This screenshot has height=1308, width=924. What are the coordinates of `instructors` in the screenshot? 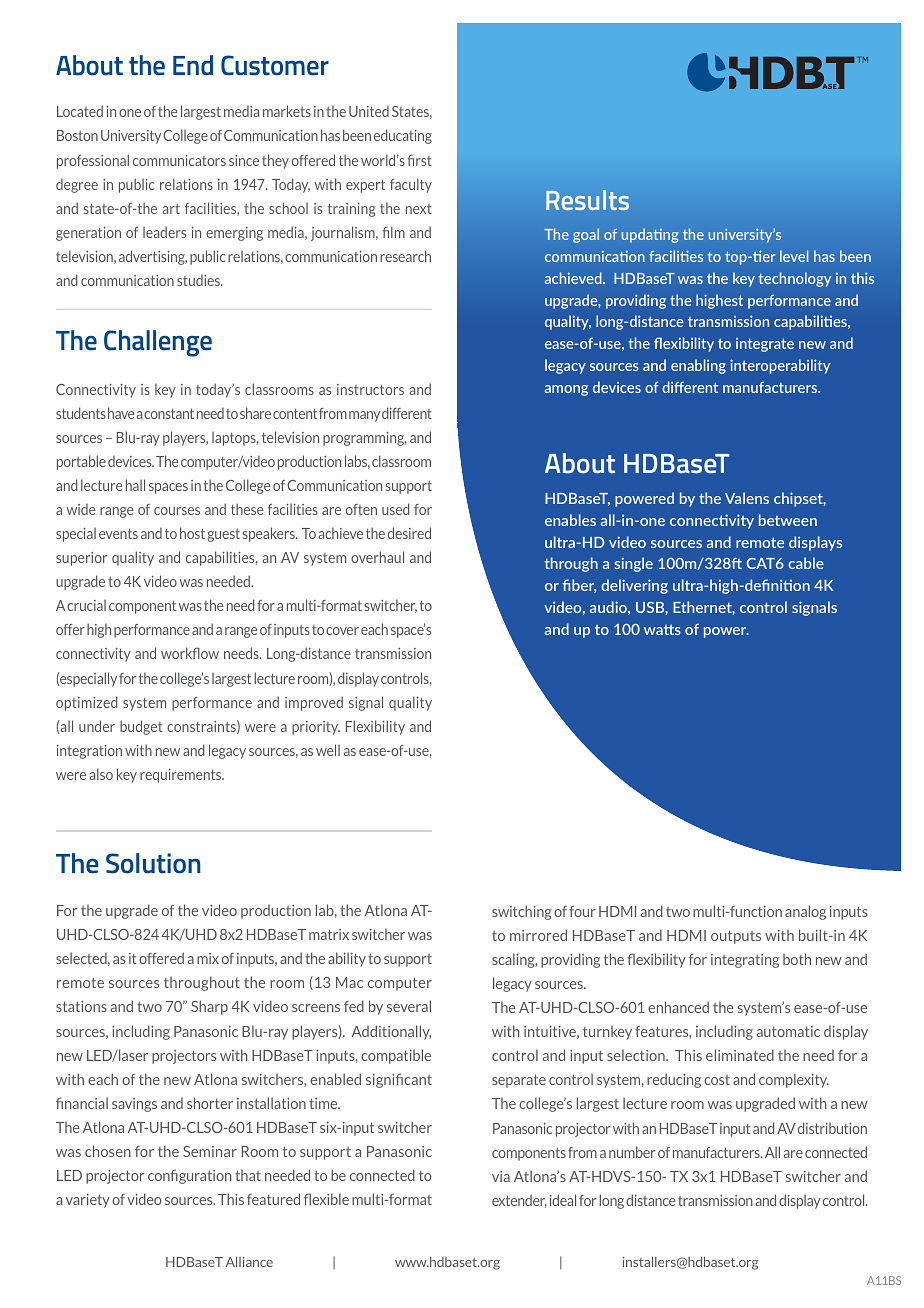 It's located at (370, 389).
